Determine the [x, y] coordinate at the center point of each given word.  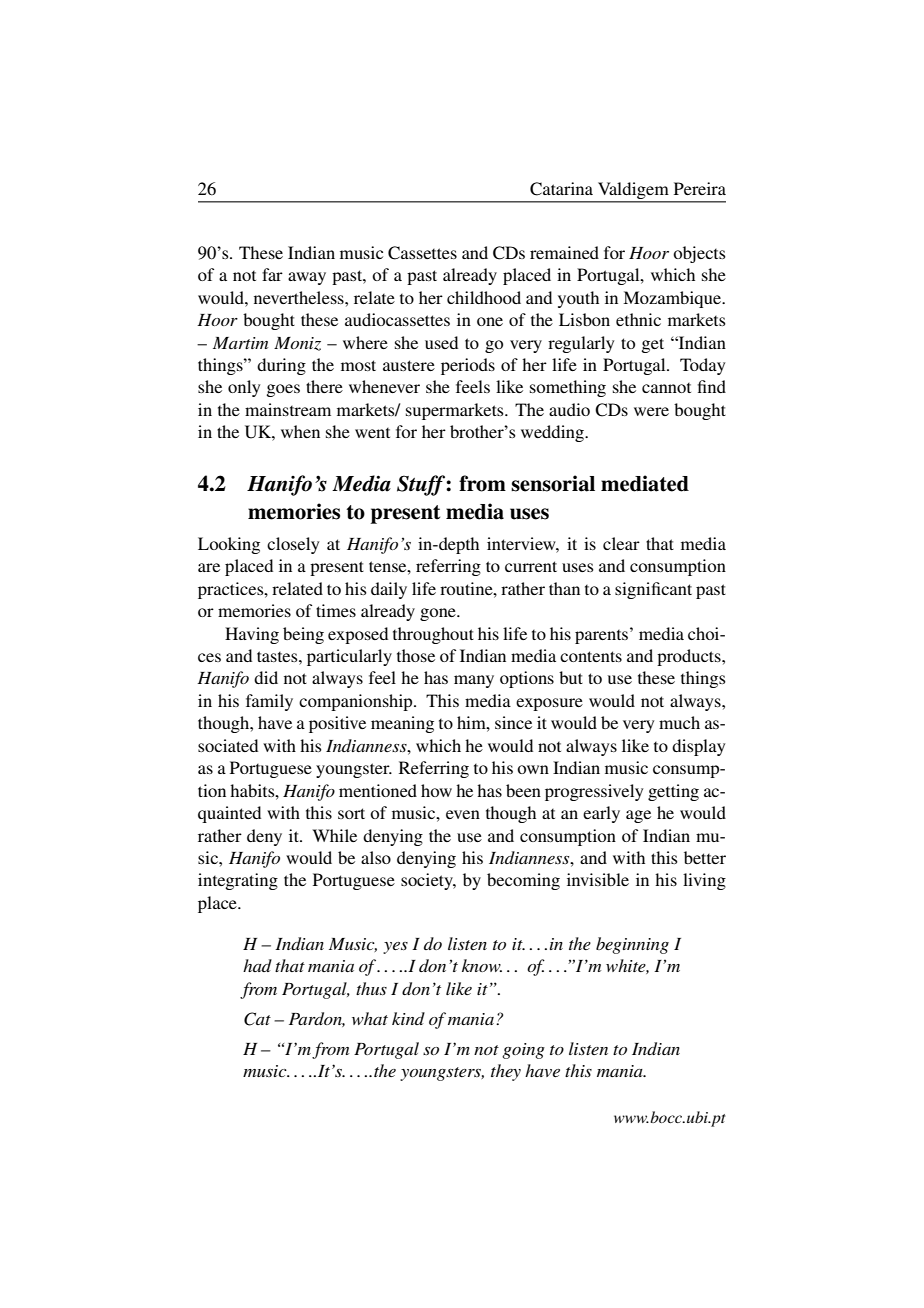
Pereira [700, 188]
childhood [484, 297]
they [506, 1072]
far [272, 274]
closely [293, 545]
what [370, 1018]
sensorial [553, 483]
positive [337, 724]
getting [673, 792]
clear [621, 543]
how [436, 790]
